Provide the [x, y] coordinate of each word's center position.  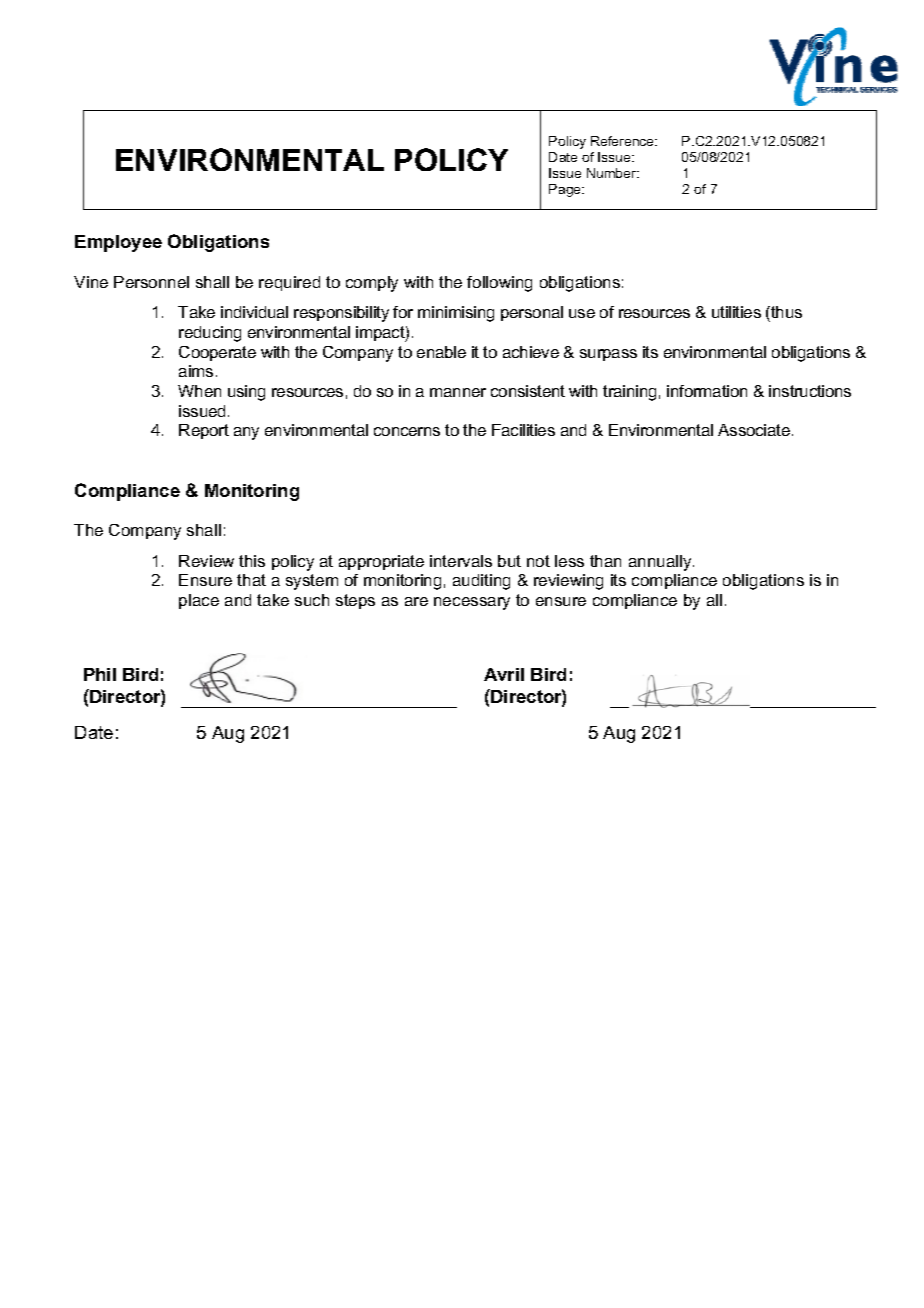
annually [661, 563]
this [252, 561]
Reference [624, 141]
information [707, 391]
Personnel [151, 282]
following [499, 284]
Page [566, 190]
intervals [461, 561]
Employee [118, 243]
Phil [100, 674]
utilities [736, 312]
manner [458, 392]
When [199, 391]
